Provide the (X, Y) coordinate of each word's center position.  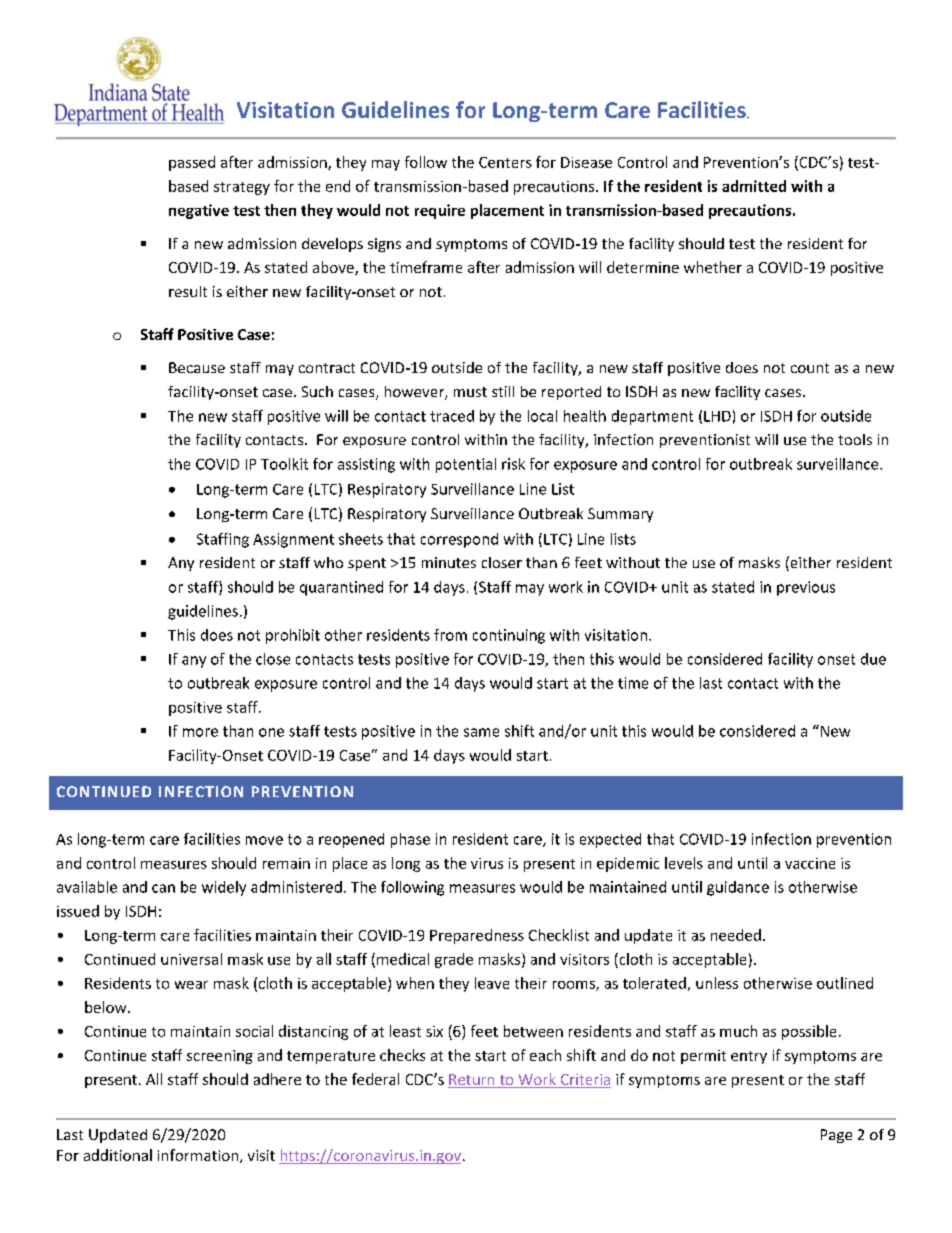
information (199, 1156)
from (450, 635)
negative (199, 211)
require (440, 211)
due (873, 659)
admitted (754, 186)
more (200, 732)
